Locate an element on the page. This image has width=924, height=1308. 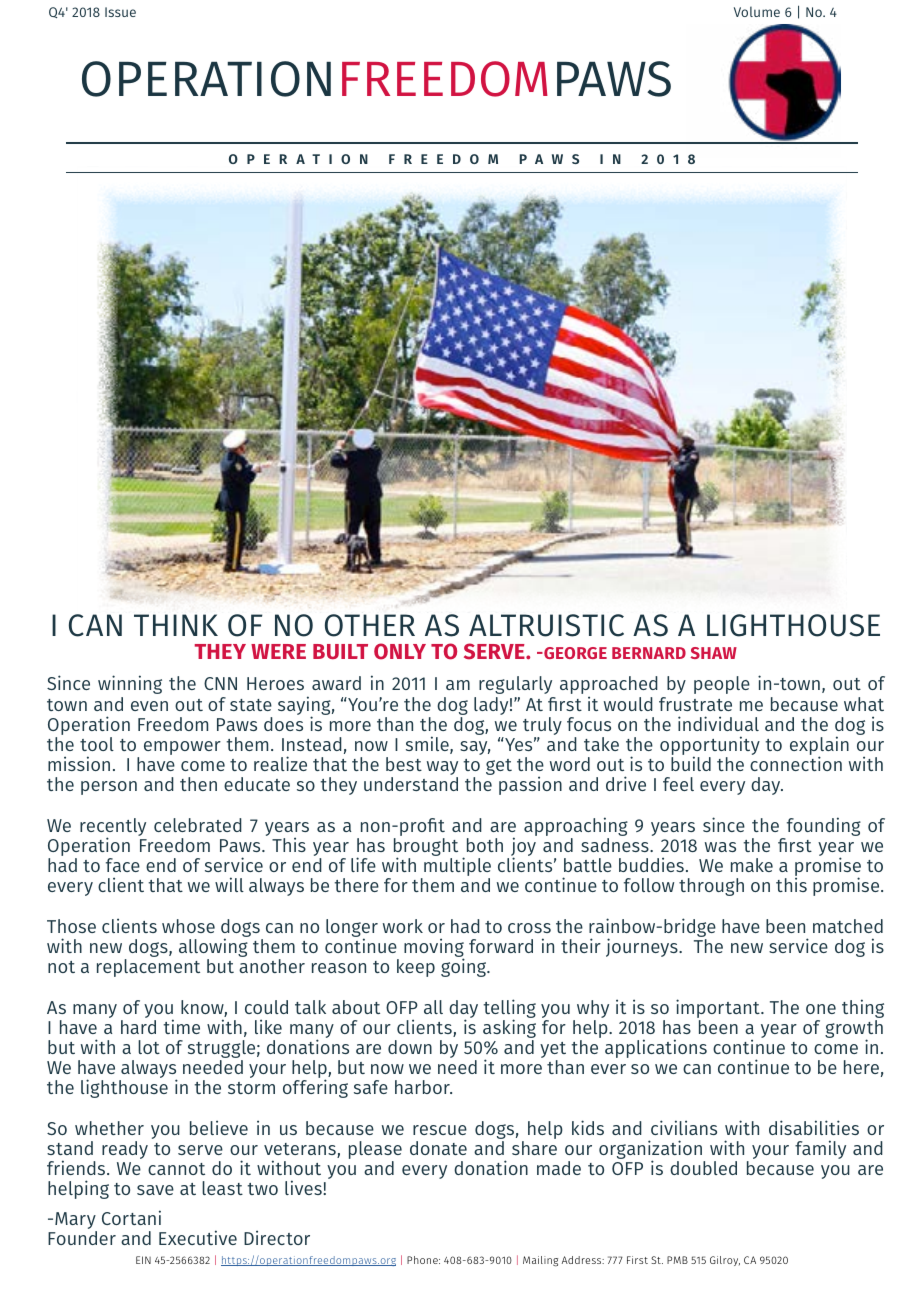
Issue is located at coordinates (120, 12).
